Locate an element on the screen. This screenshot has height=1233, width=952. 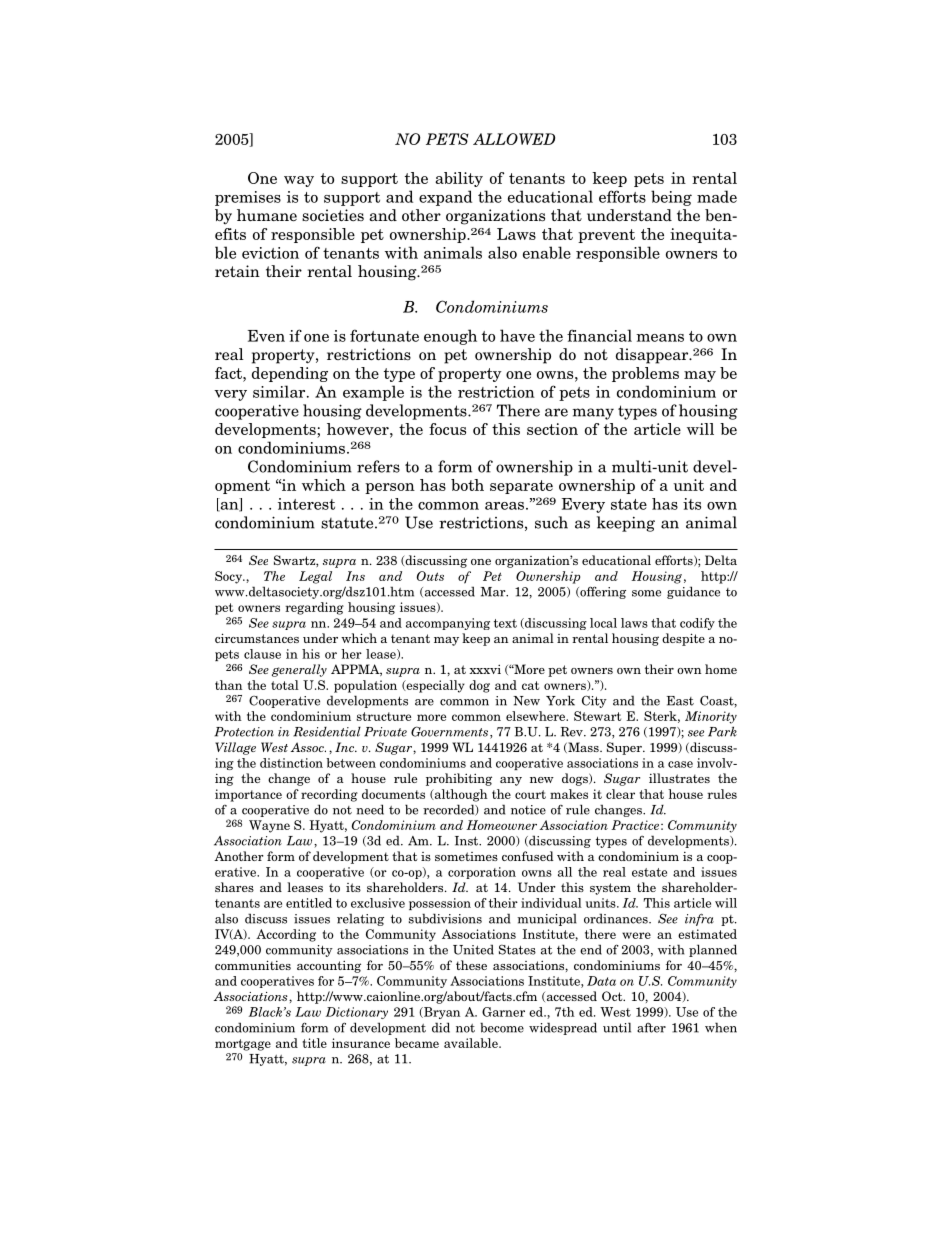
illustrates is located at coordinates (679, 778).
